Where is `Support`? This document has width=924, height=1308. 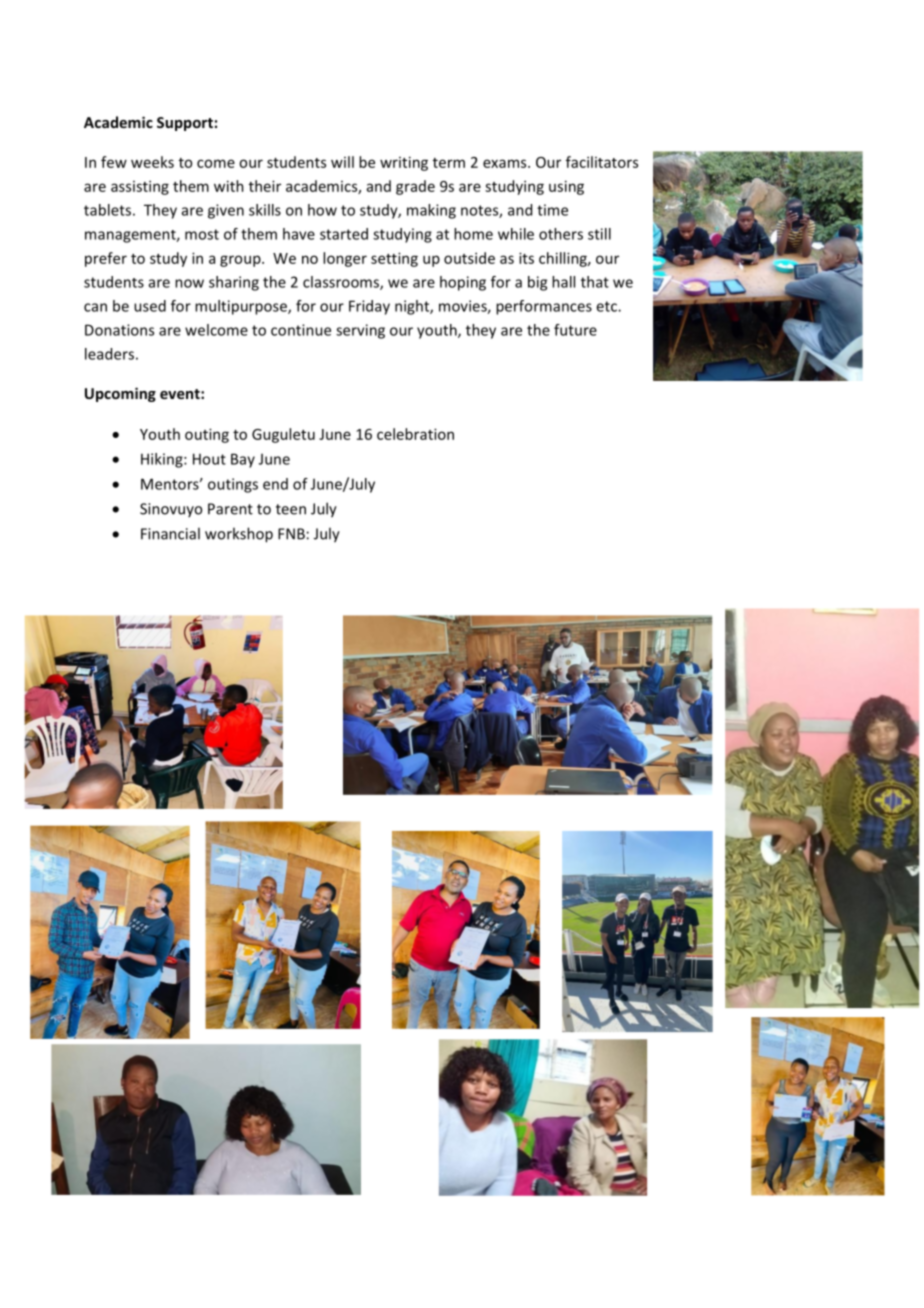 Support is located at coordinates (185, 124).
